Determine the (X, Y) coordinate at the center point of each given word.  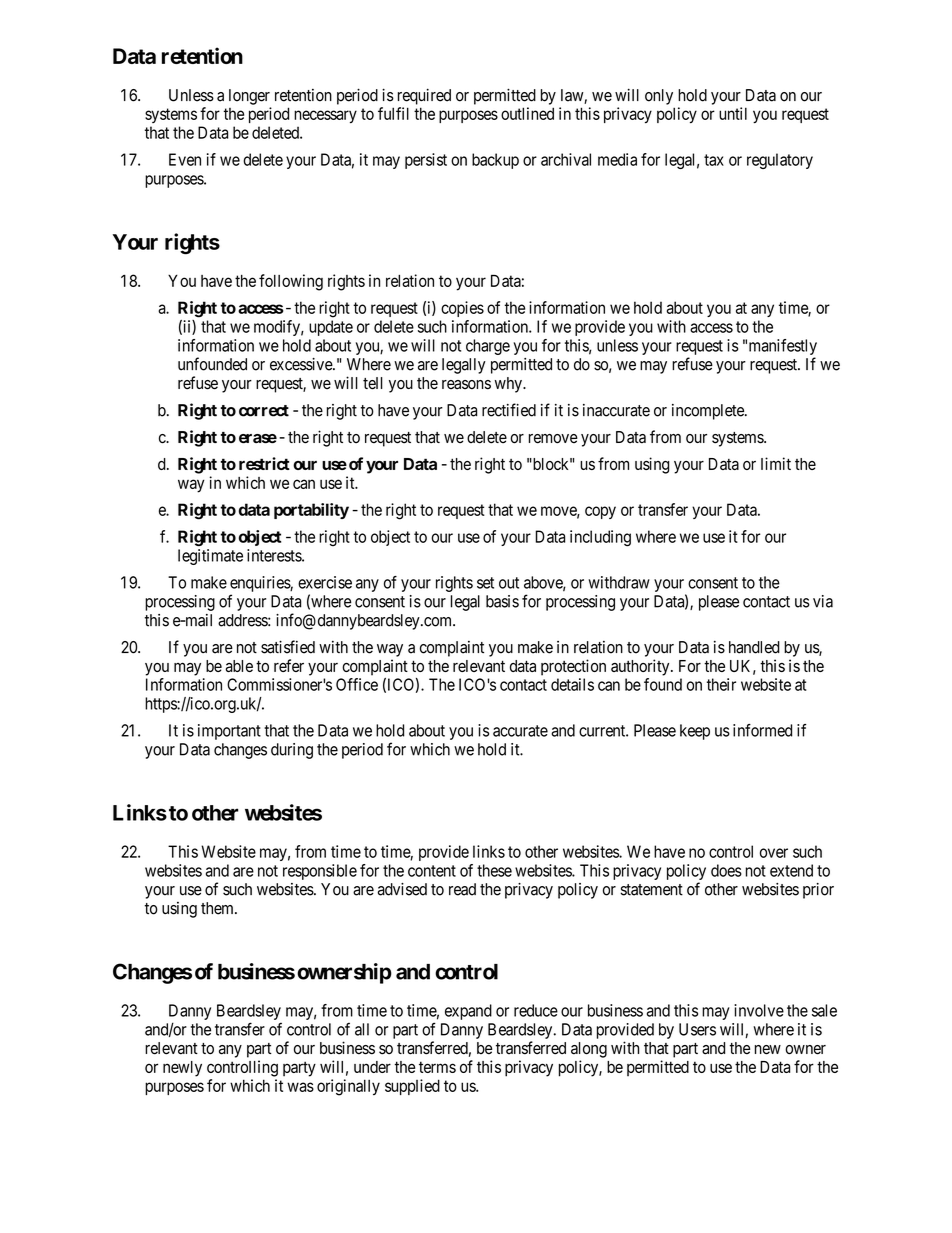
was (300, 1087)
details (572, 684)
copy (600, 512)
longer (249, 97)
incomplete (709, 412)
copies (462, 309)
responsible (320, 872)
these (494, 870)
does (726, 870)
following (291, 282)
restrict (264, 463)
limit (776, 463)
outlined (527, 113)
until (733, 113)
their (721, 684)
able (239, 666)
